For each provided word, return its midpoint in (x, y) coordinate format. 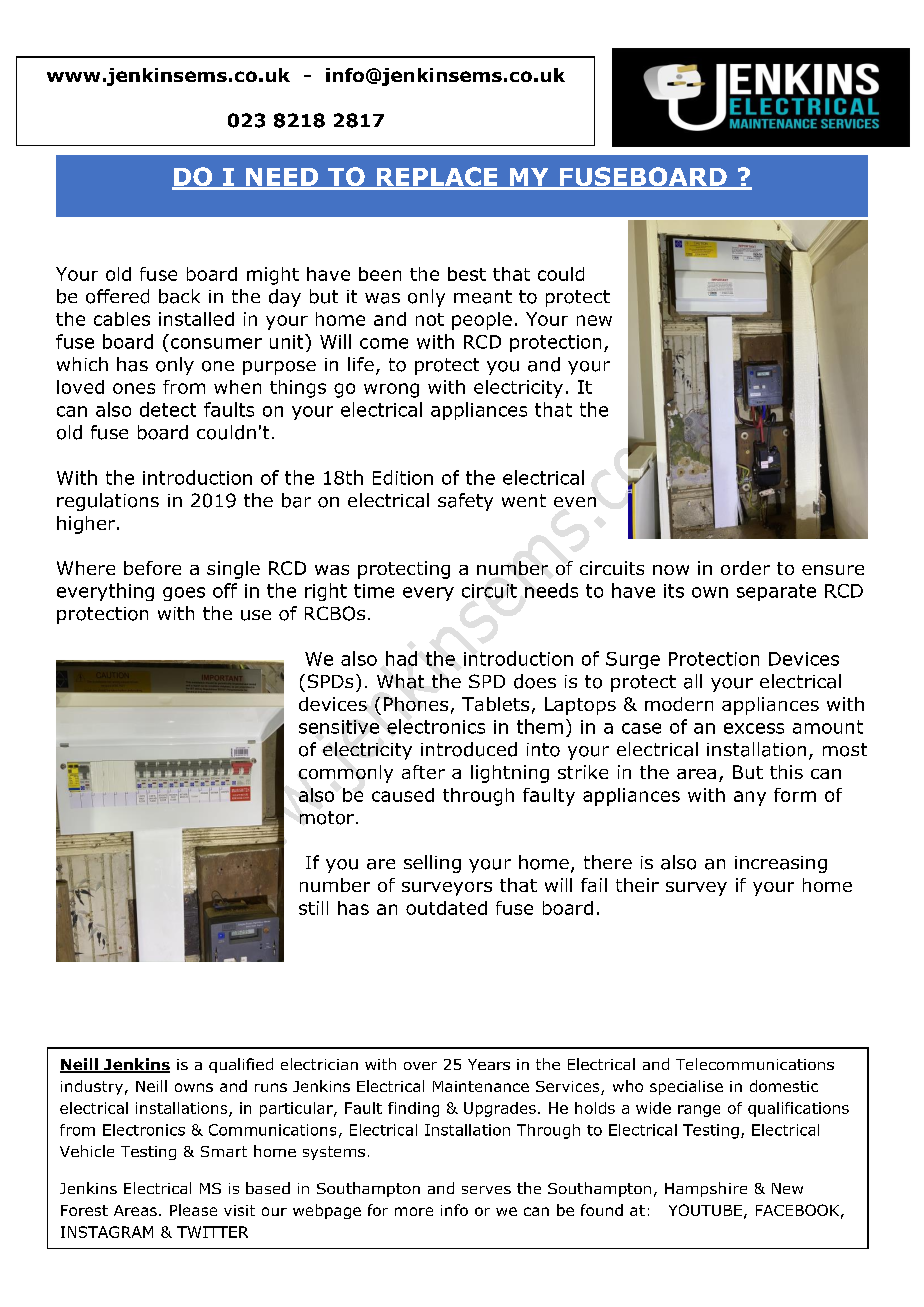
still (313, 908)
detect (168, 409)
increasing (781, 864)
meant (483, 297)
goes (184, 594)
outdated (446, 908)
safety (465, 502)
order (745, 568)
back (179, 296)
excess (754, 728)
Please (193, 1210)
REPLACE (437, 178)
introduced (469, 749)
